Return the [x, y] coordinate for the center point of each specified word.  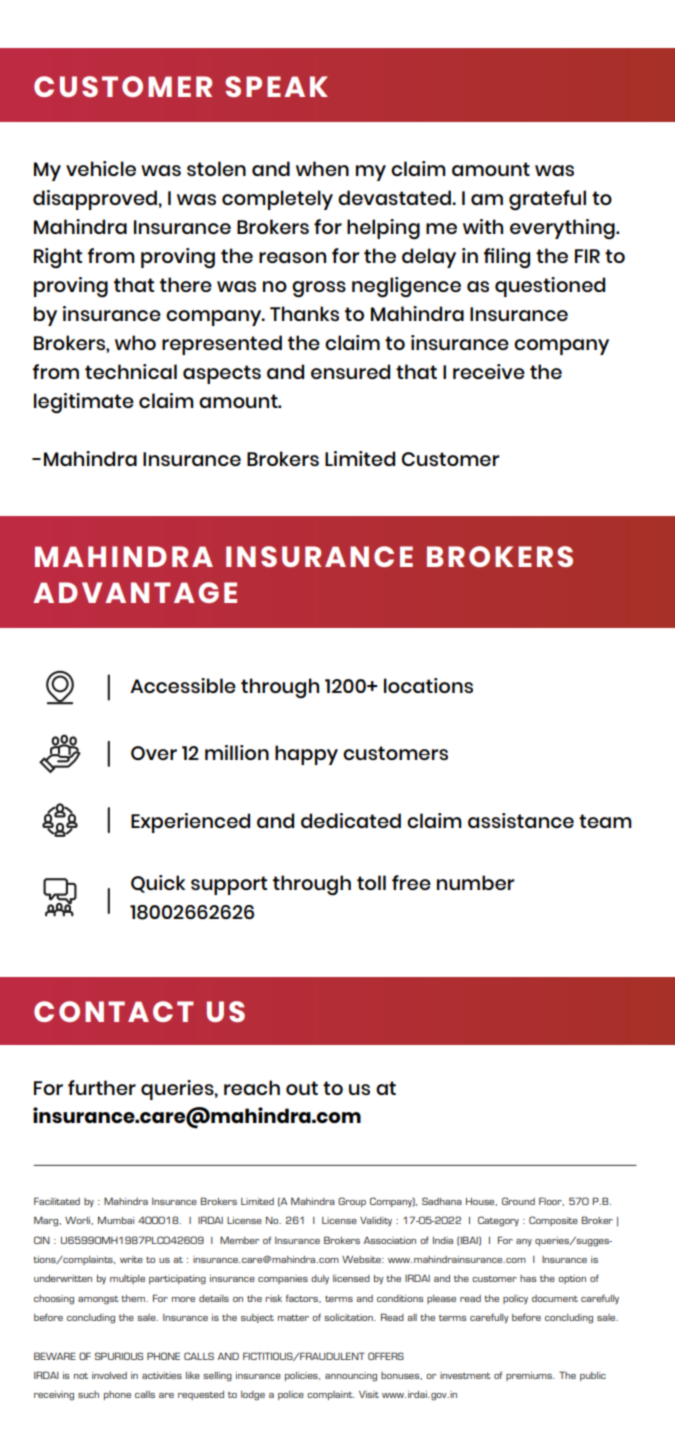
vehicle [101, 168]
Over [154, 753]
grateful [547, 200]
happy [306, 755]
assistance [521, 820]
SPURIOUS [119, 1356]
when [322, 168]
